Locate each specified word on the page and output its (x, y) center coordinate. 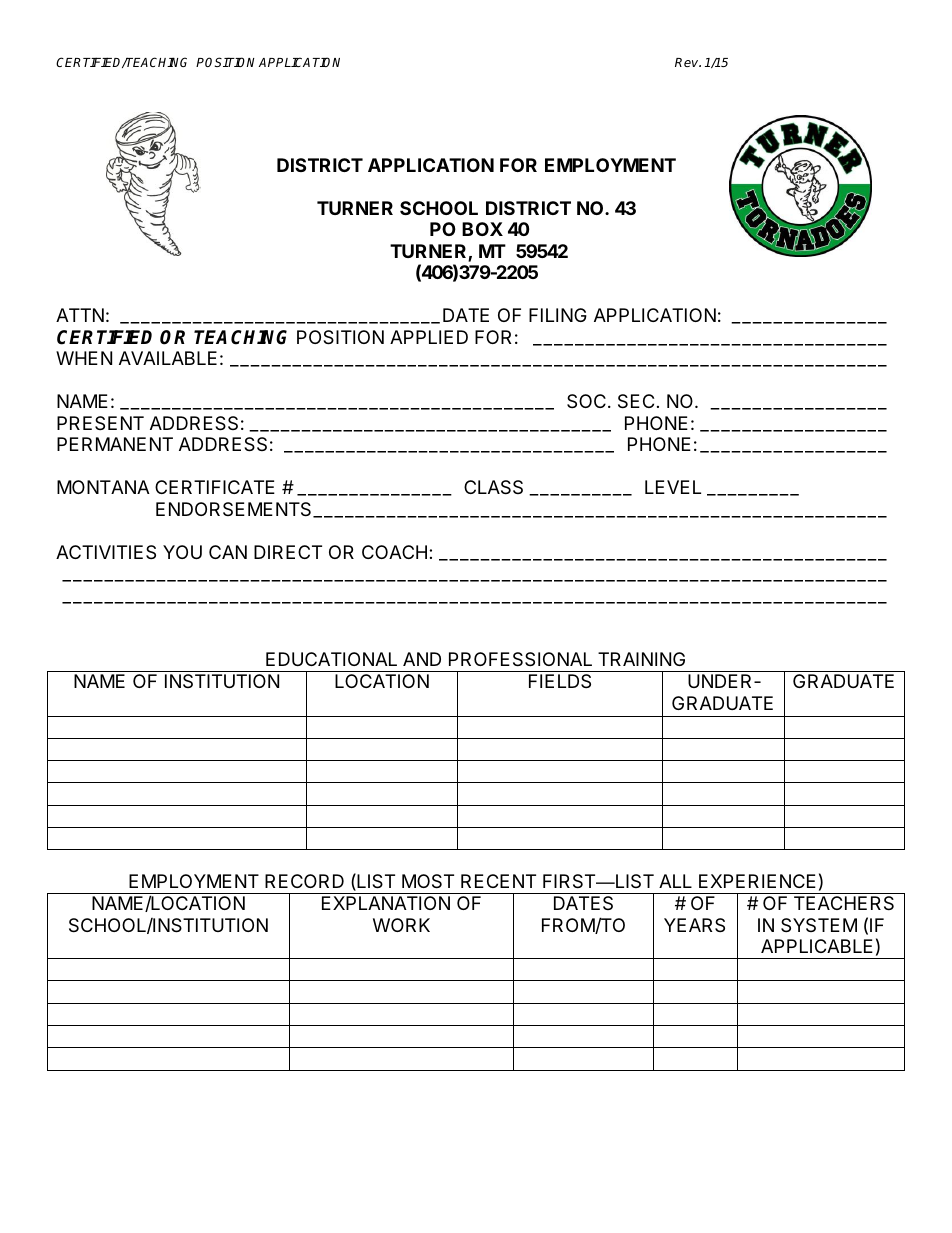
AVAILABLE (168, 358)
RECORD (304, 881)
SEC (636, 401)
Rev (688, 62)
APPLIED (429, 337)
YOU (182, 552)
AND (422, 659)
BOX (482, 229)
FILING (558, 315)
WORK (401, 925)
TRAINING (641, 659)
